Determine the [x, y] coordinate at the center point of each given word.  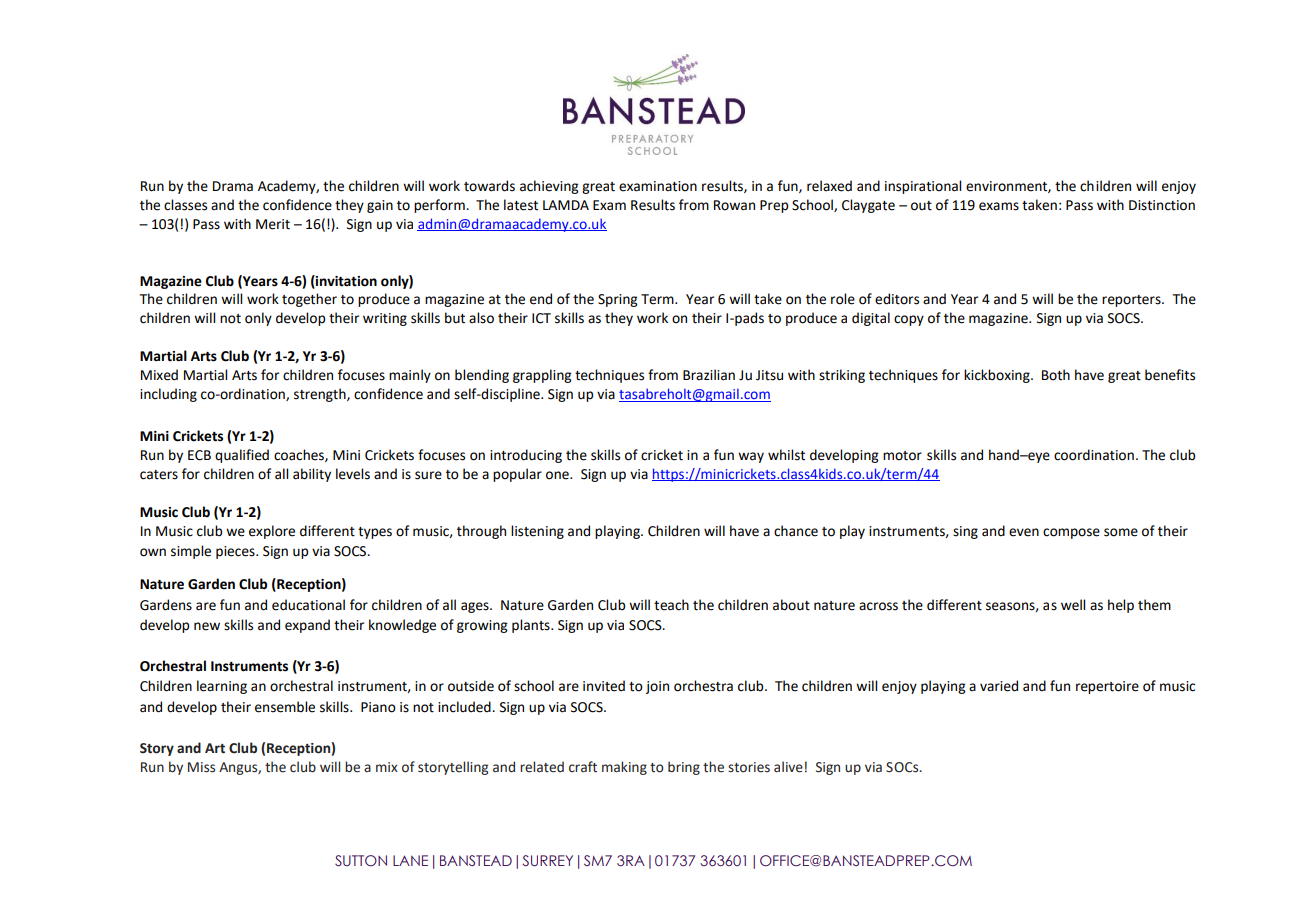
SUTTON [361, 860]
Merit [273, 224]
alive [788, 767]
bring [684, 768]
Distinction [1162, 205]
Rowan [734, 205]
